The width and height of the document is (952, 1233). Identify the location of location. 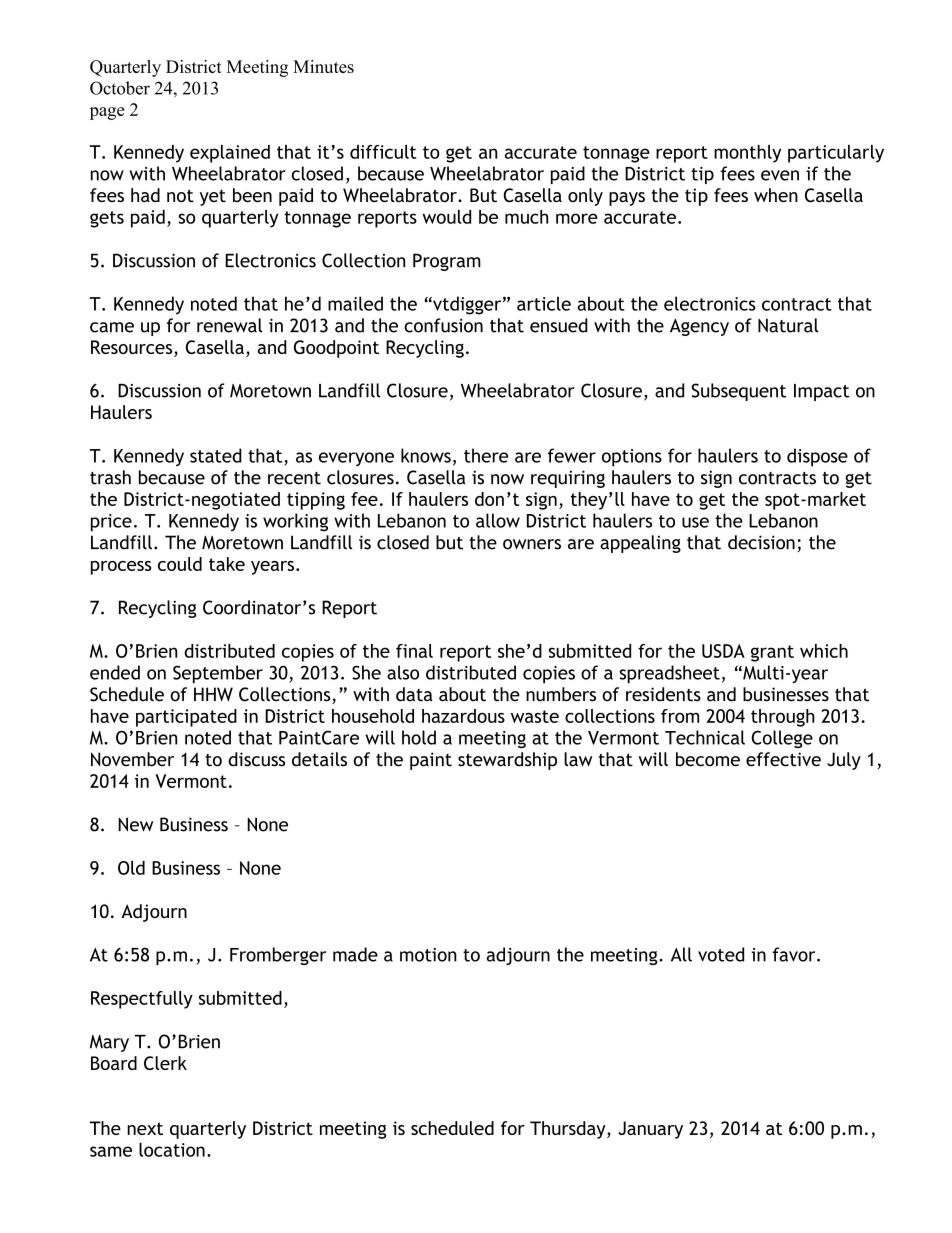
(172, 1149).
